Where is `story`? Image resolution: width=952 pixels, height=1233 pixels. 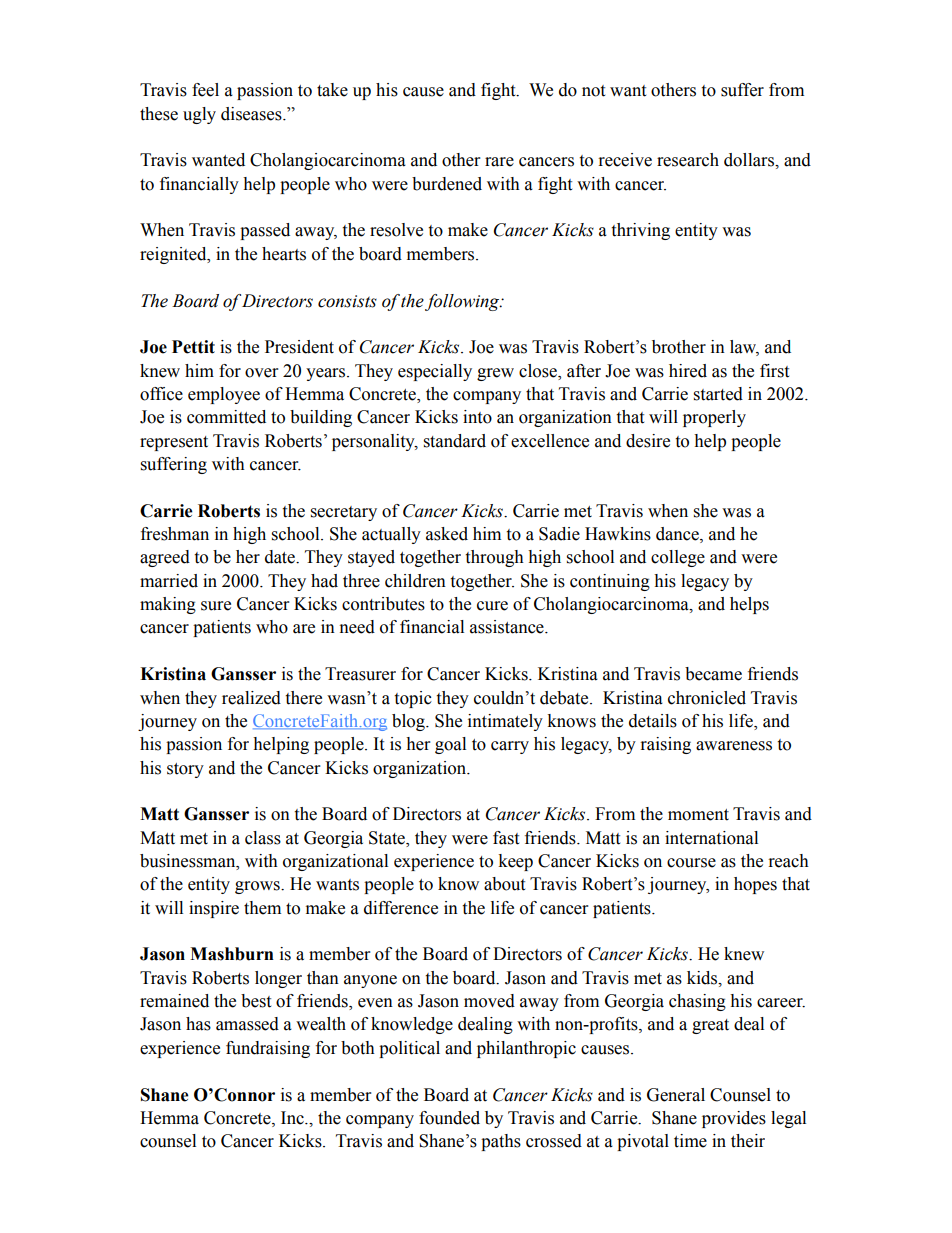 story is located at coordinates (185, 770).
